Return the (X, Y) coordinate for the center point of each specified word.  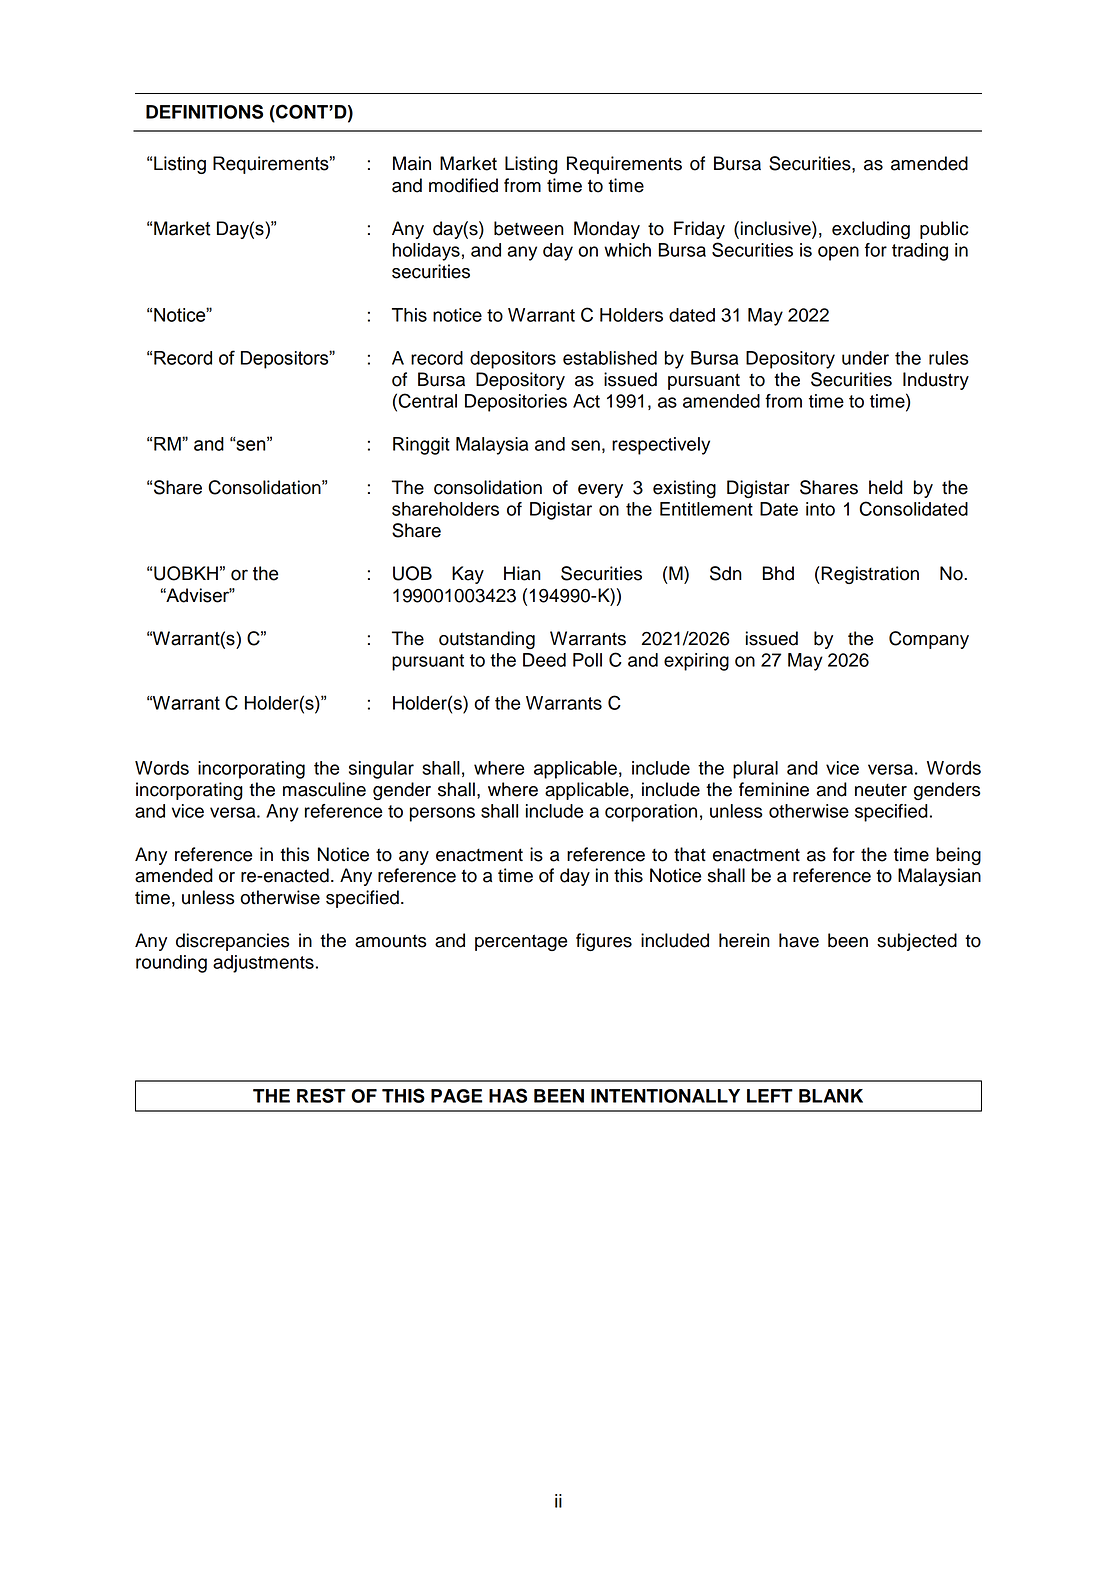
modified (463, 185)
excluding (871, 230)
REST (321, 1095)
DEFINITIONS (204, 111)
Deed (544, 660)
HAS (508, 1095)
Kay (468, 575)
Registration (869, 575)
